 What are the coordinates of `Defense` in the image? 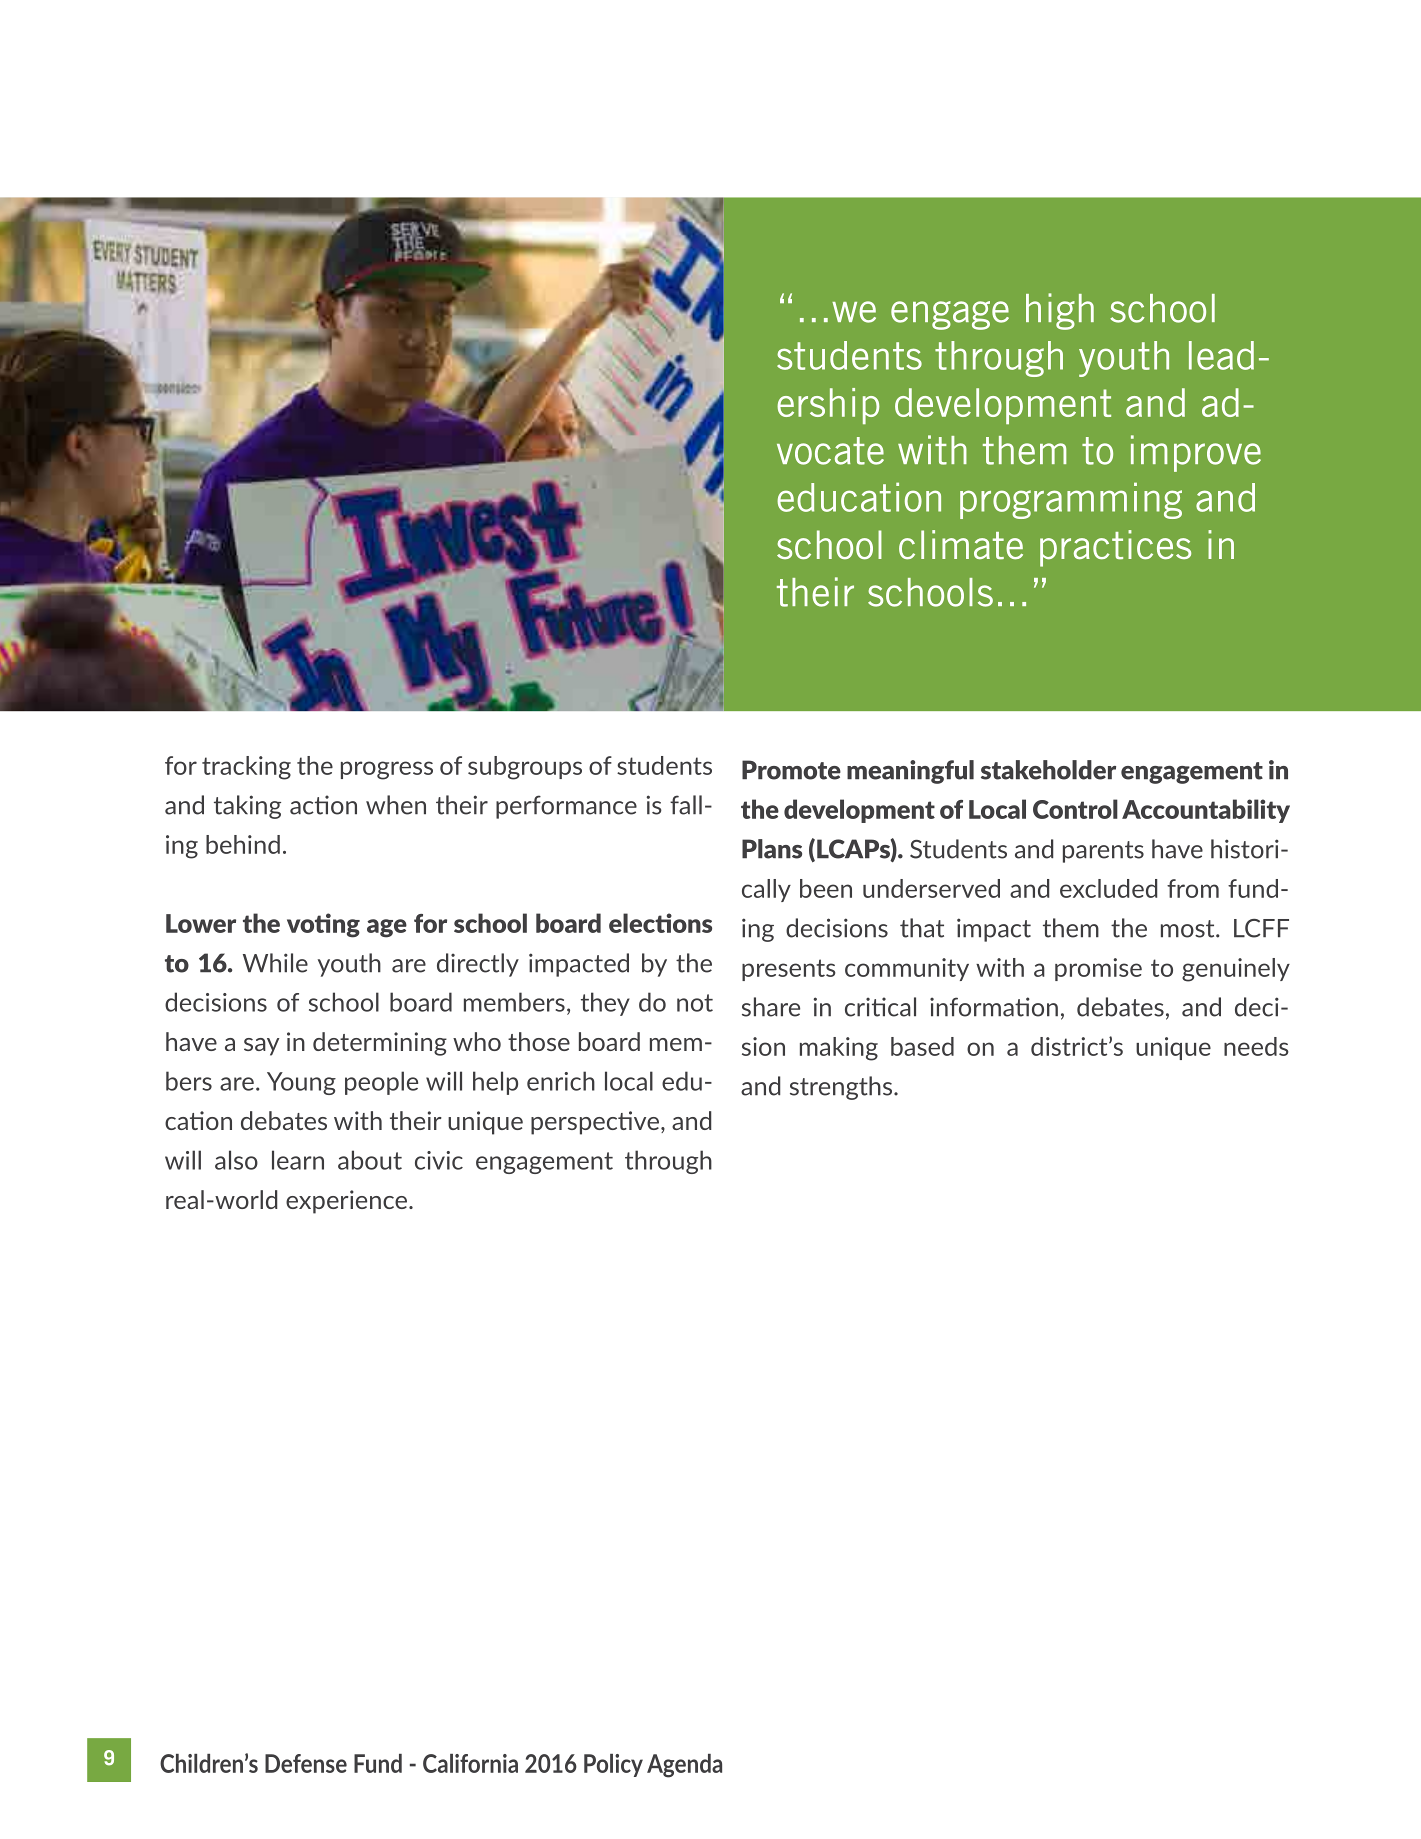 It's located at (306, 1763).
